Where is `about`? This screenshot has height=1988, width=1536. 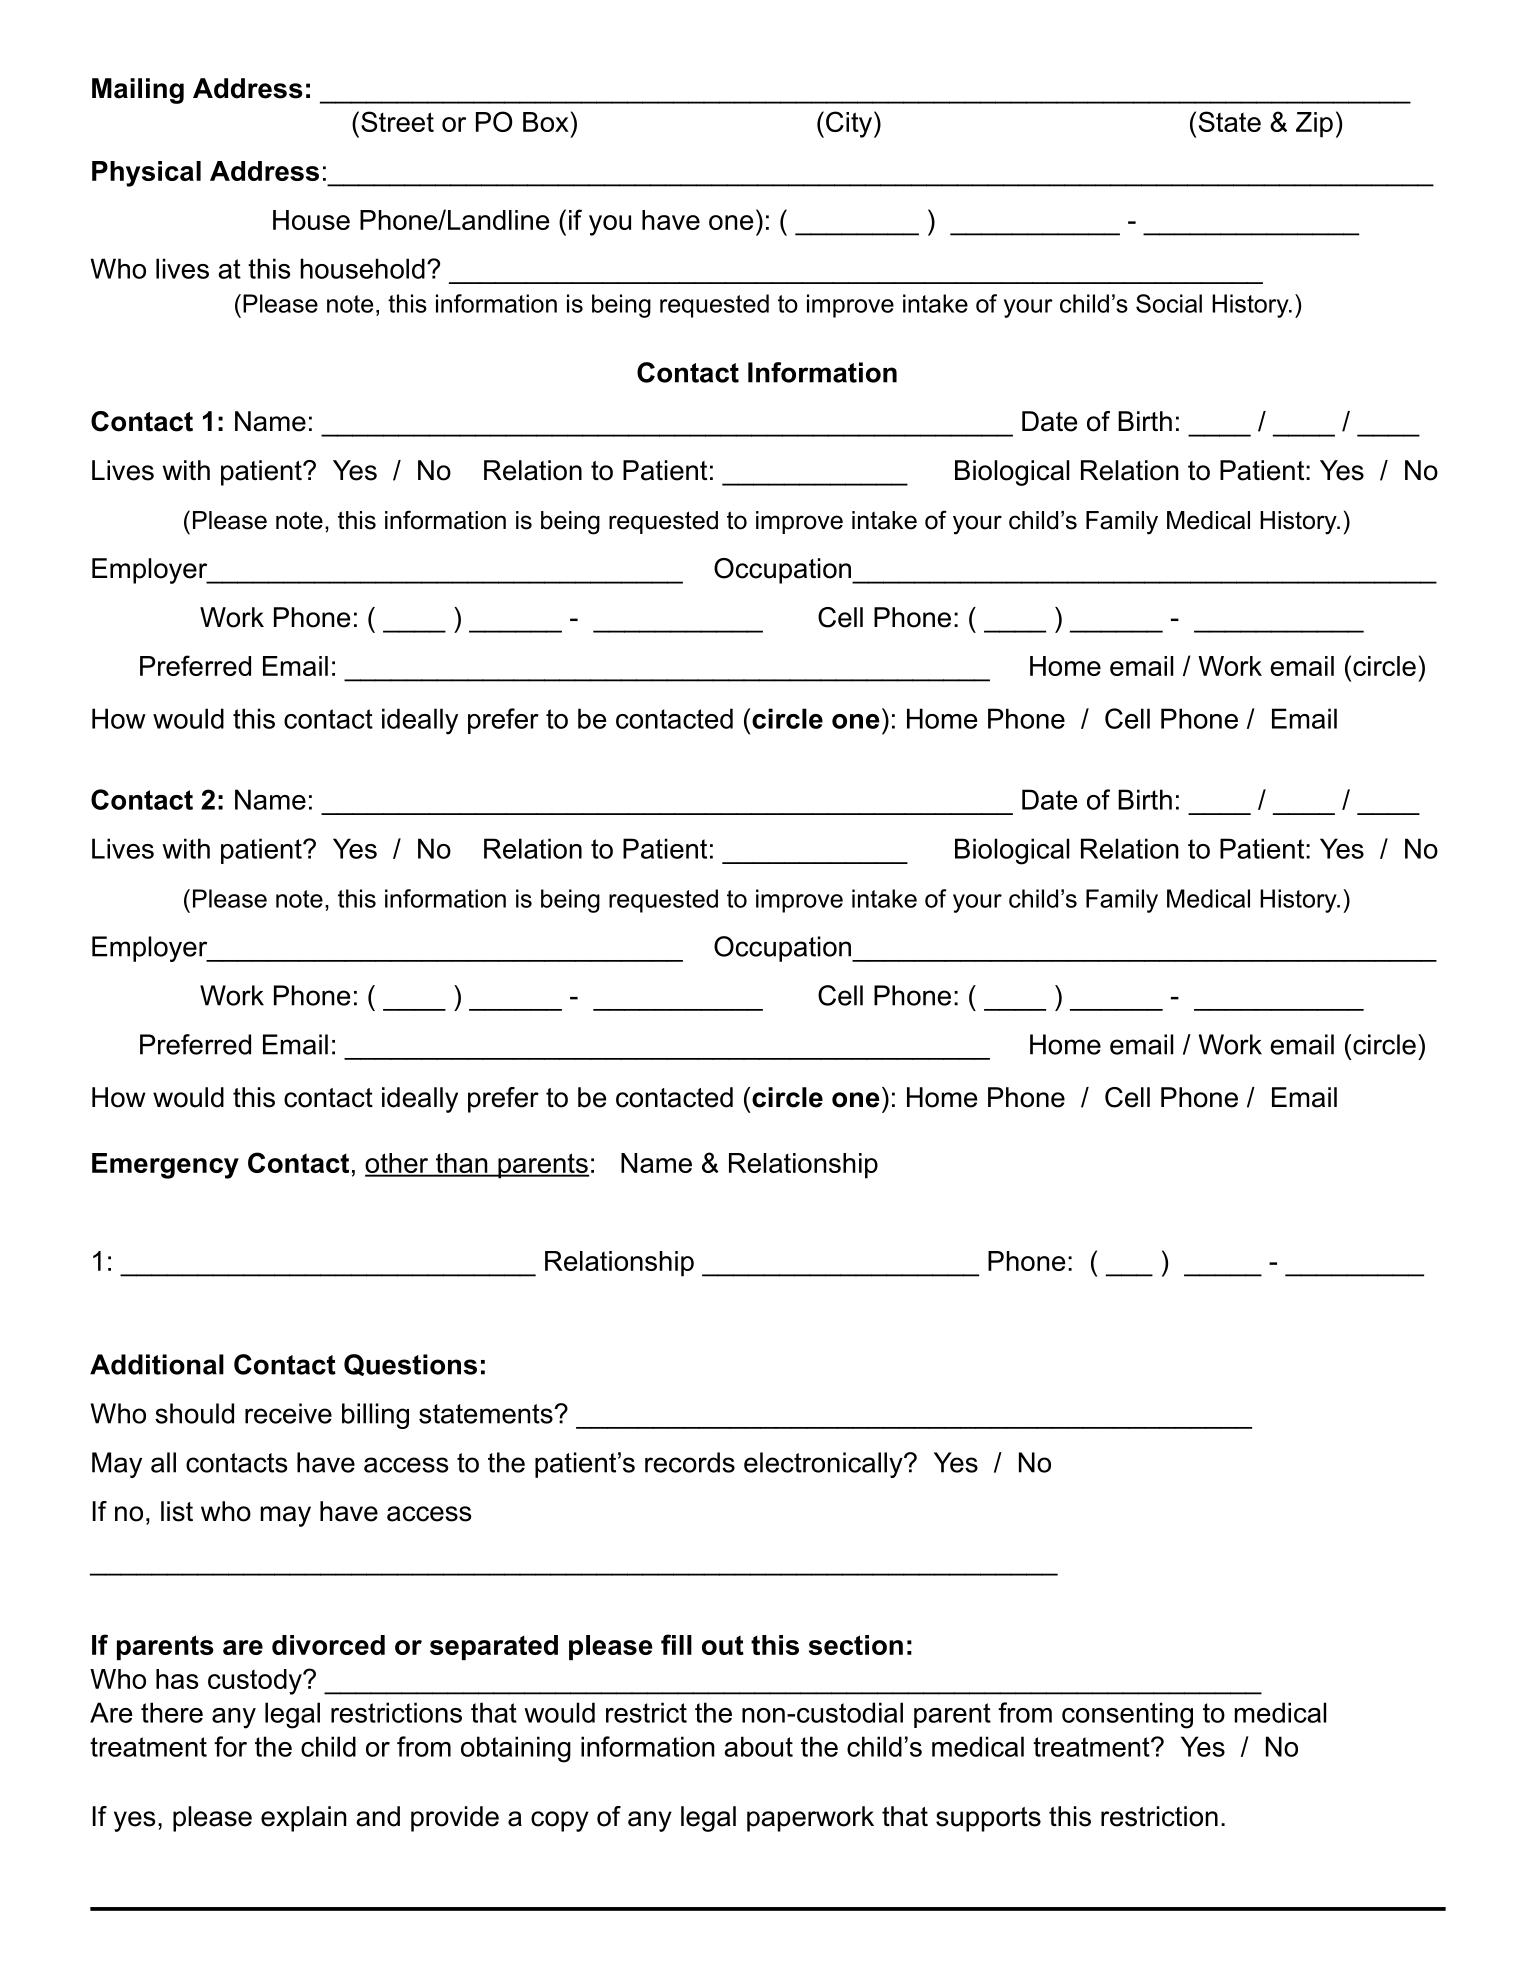 about is located at coordinates (758, 1746).
